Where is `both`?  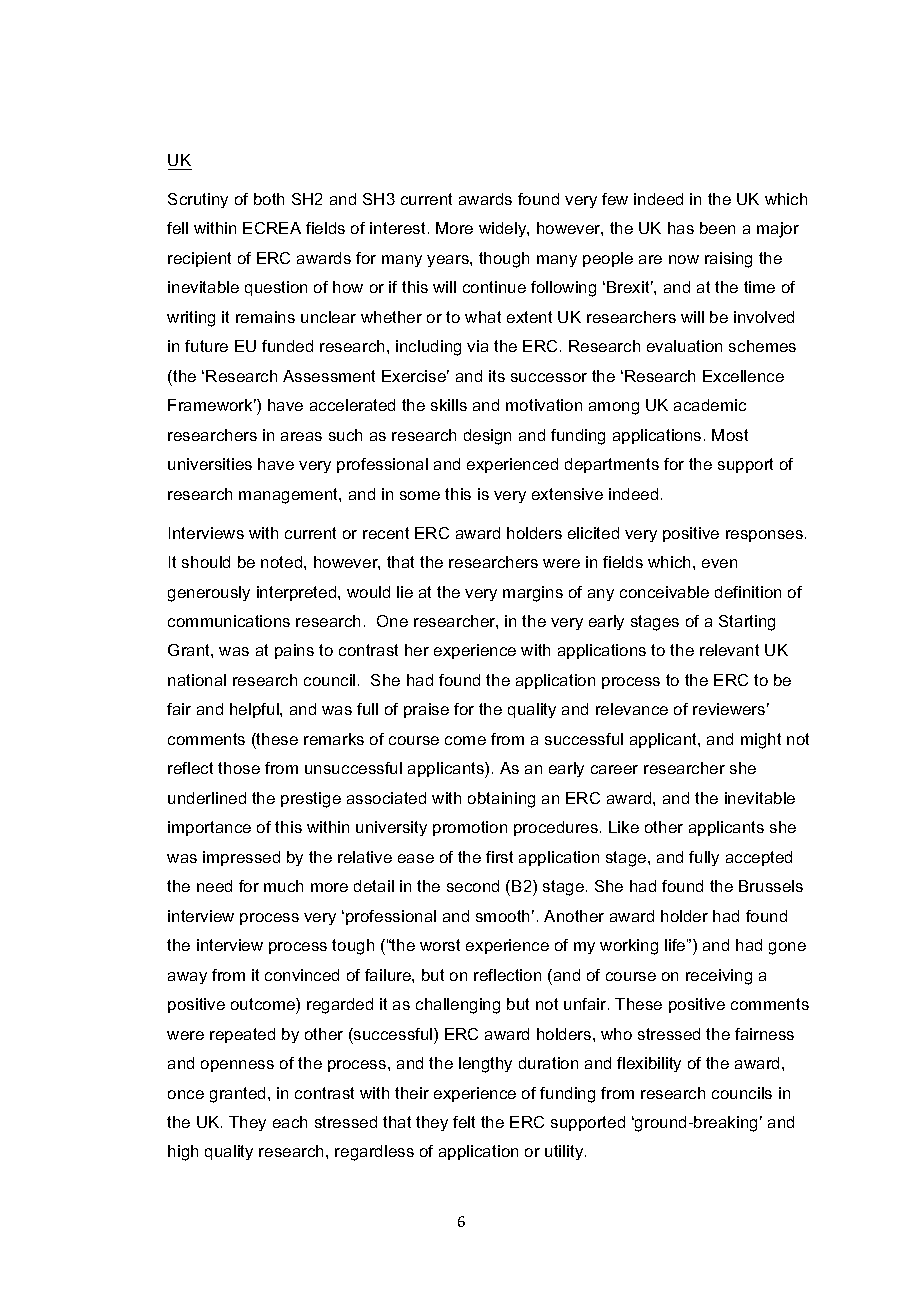 both is located at coordinates (269, 199).
